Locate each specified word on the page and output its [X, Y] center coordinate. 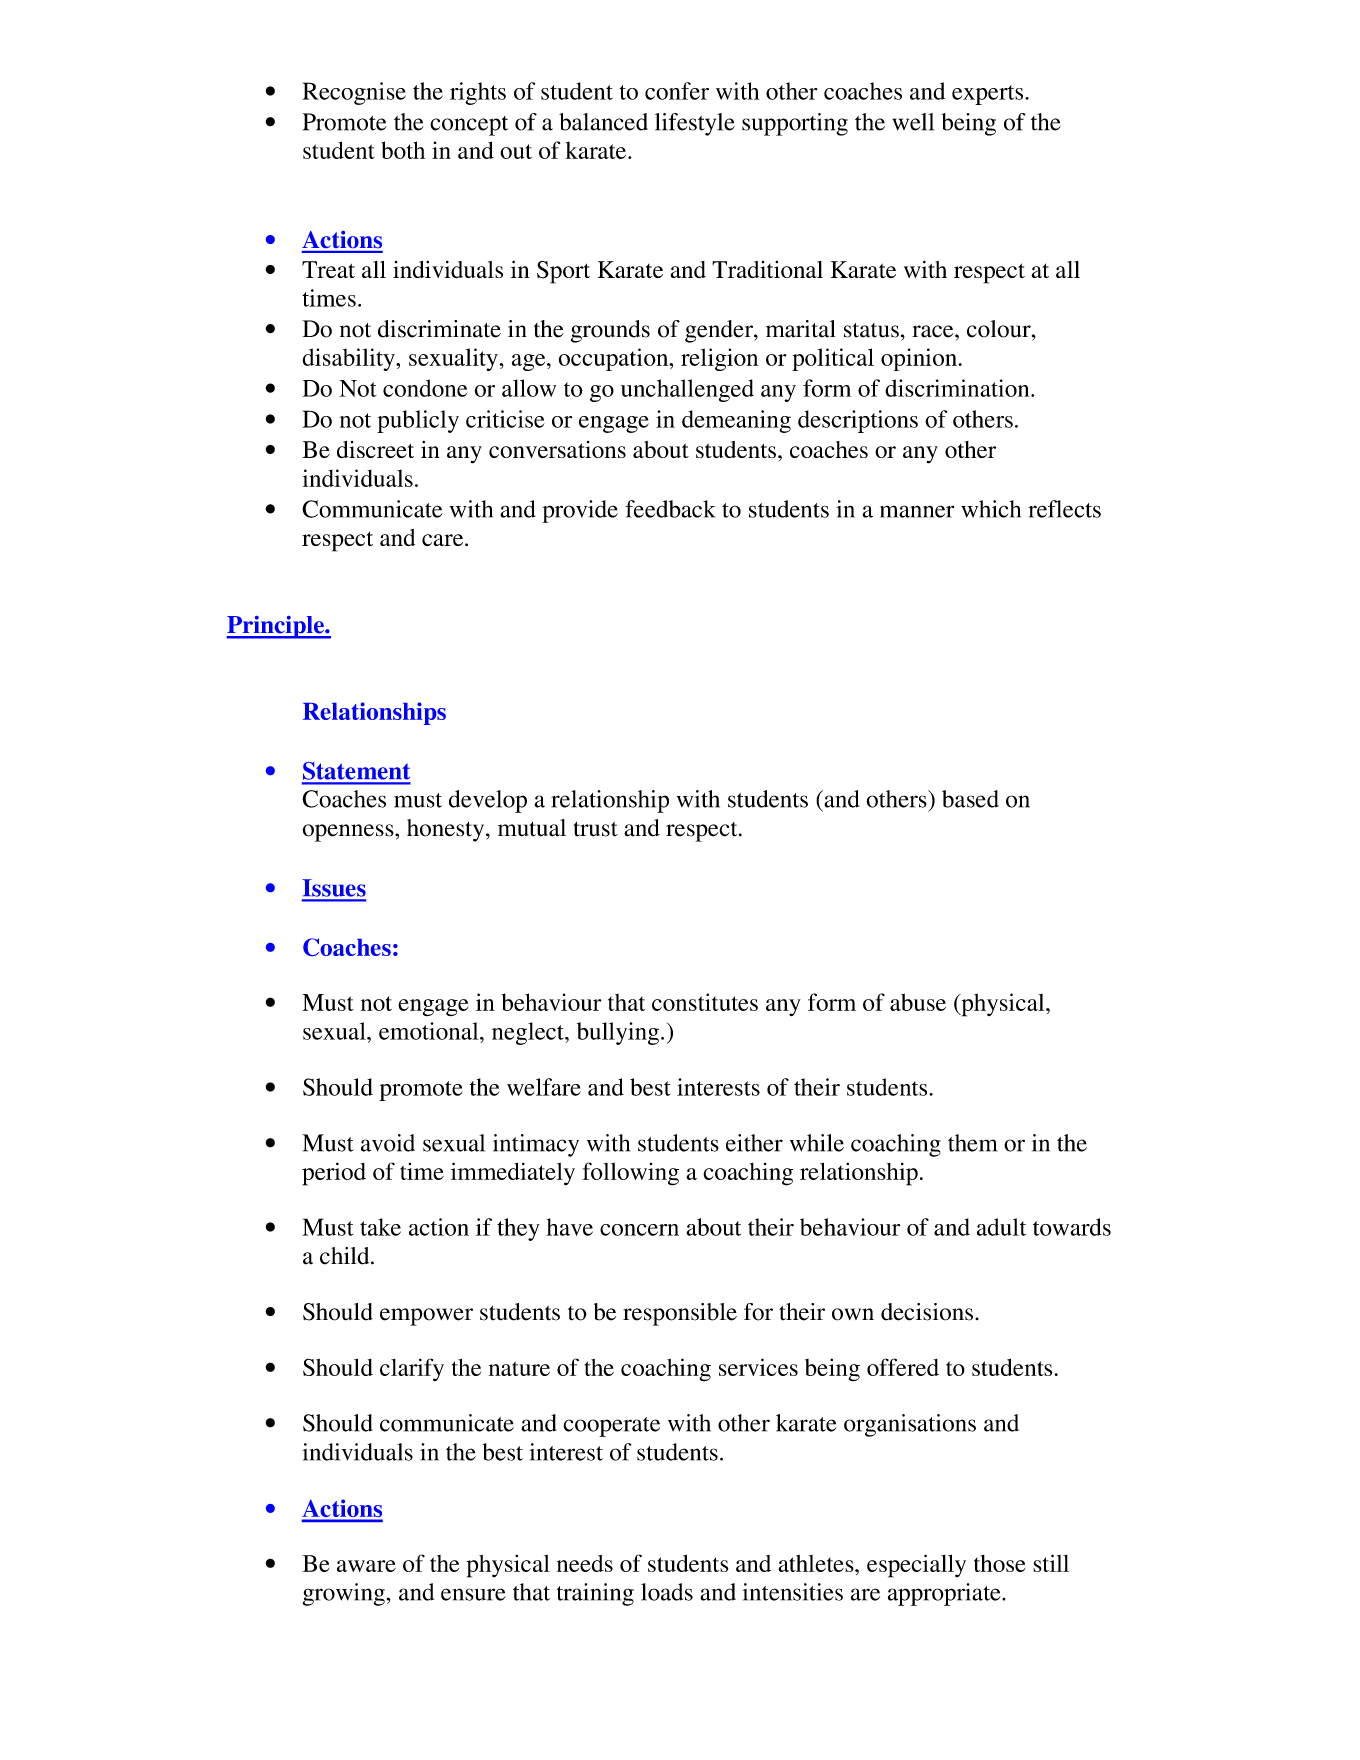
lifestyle [695, 124]
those [1000, 1563]
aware [366, 1566]
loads [667, 1592]
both [403, 150]
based [970, 799]
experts [989, 95]
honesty [447, 830]
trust [595, 829]
